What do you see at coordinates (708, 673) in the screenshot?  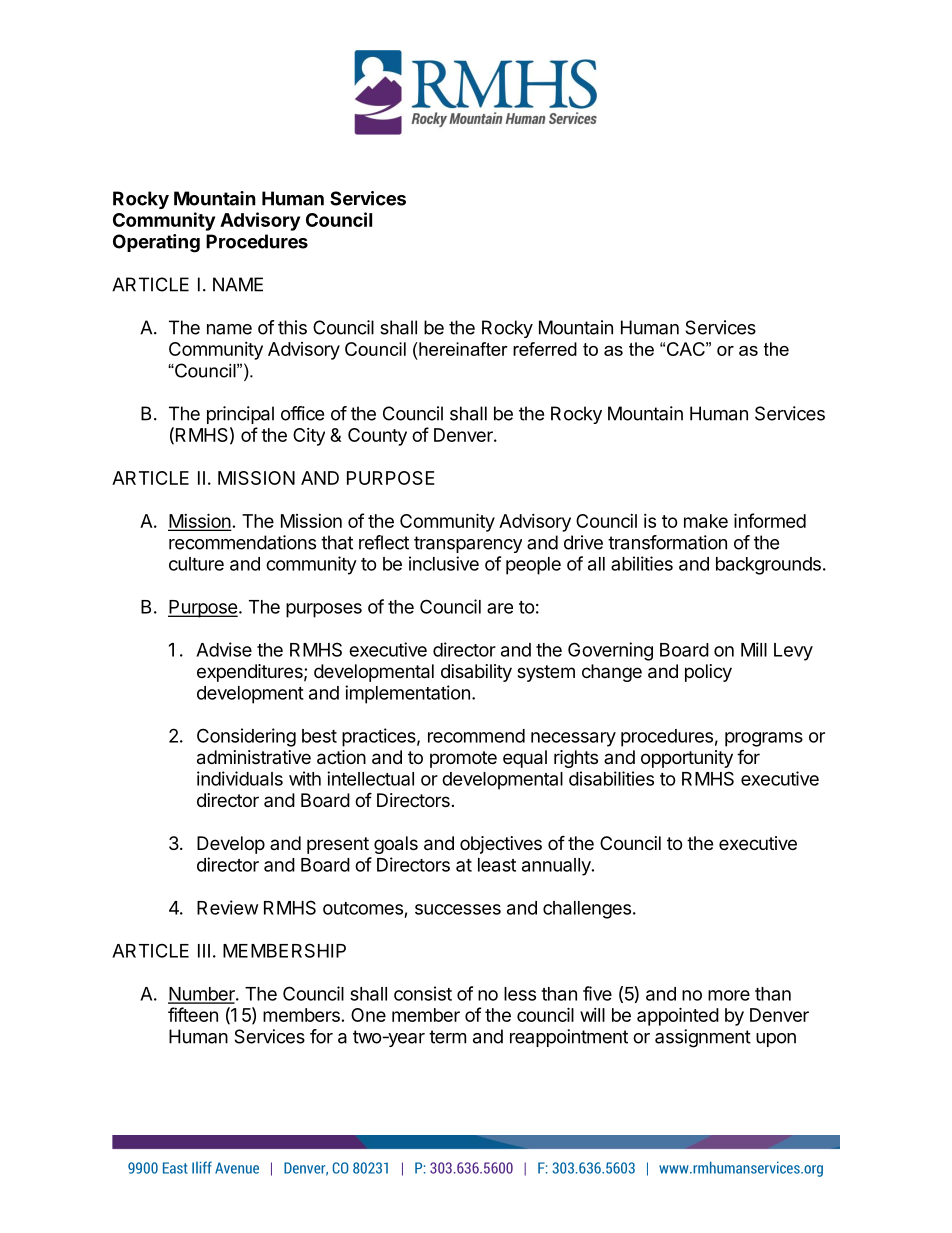 I see `policy` at bounding box center [708, 673].
